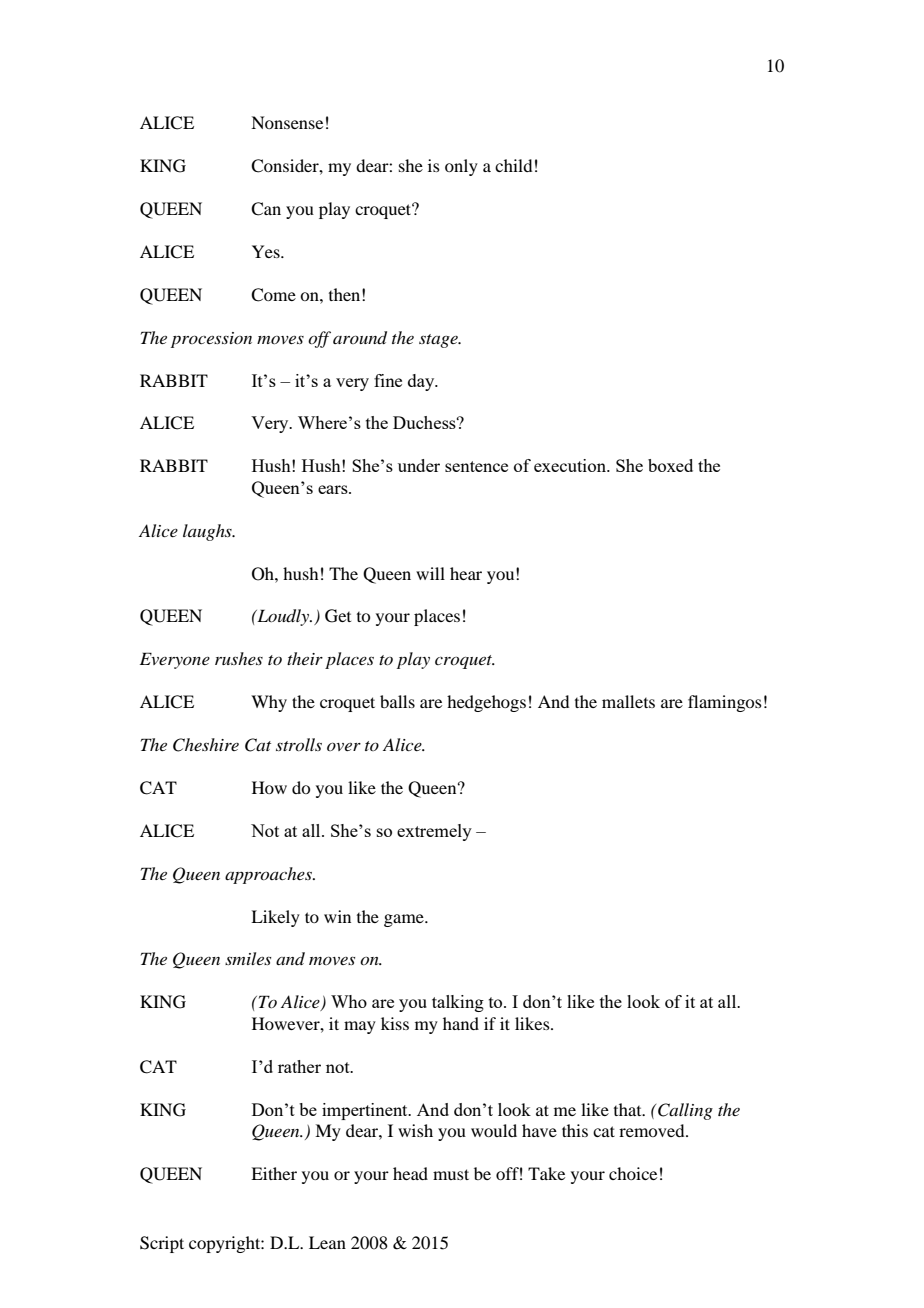  I want to click on Either, so click(274, 1173).
